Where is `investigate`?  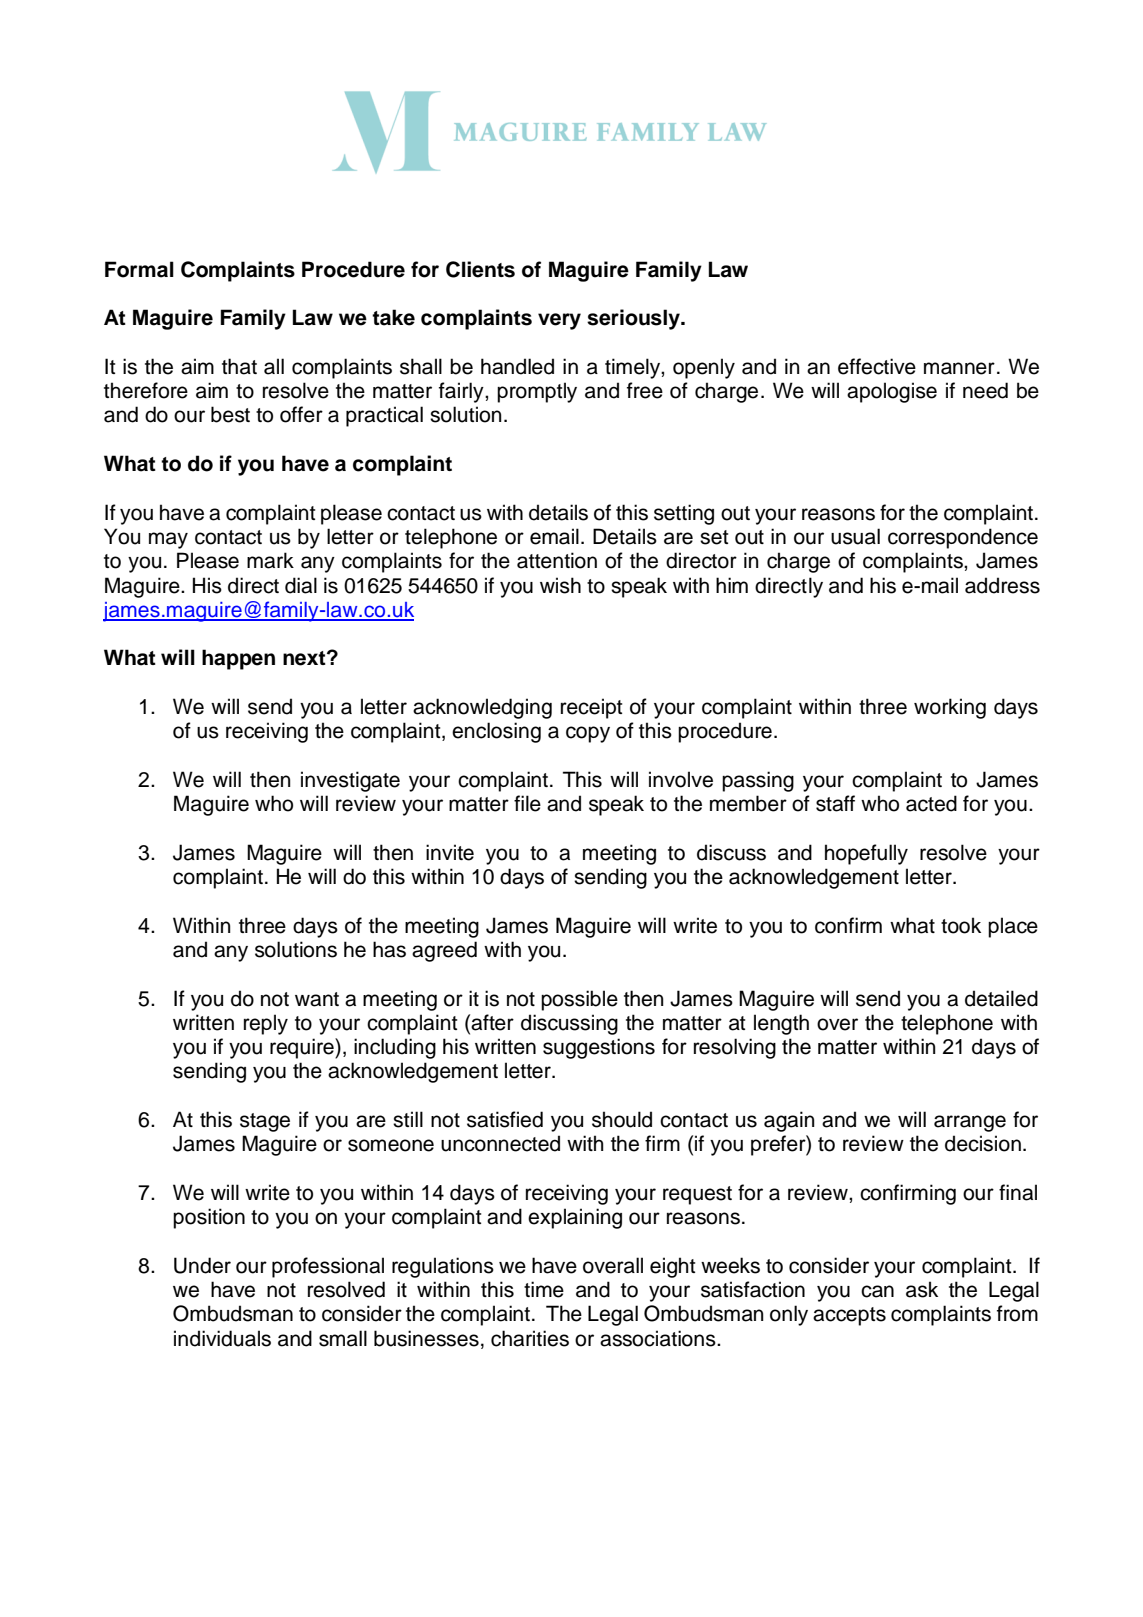
investigate is located at coordinates (350, 781).
